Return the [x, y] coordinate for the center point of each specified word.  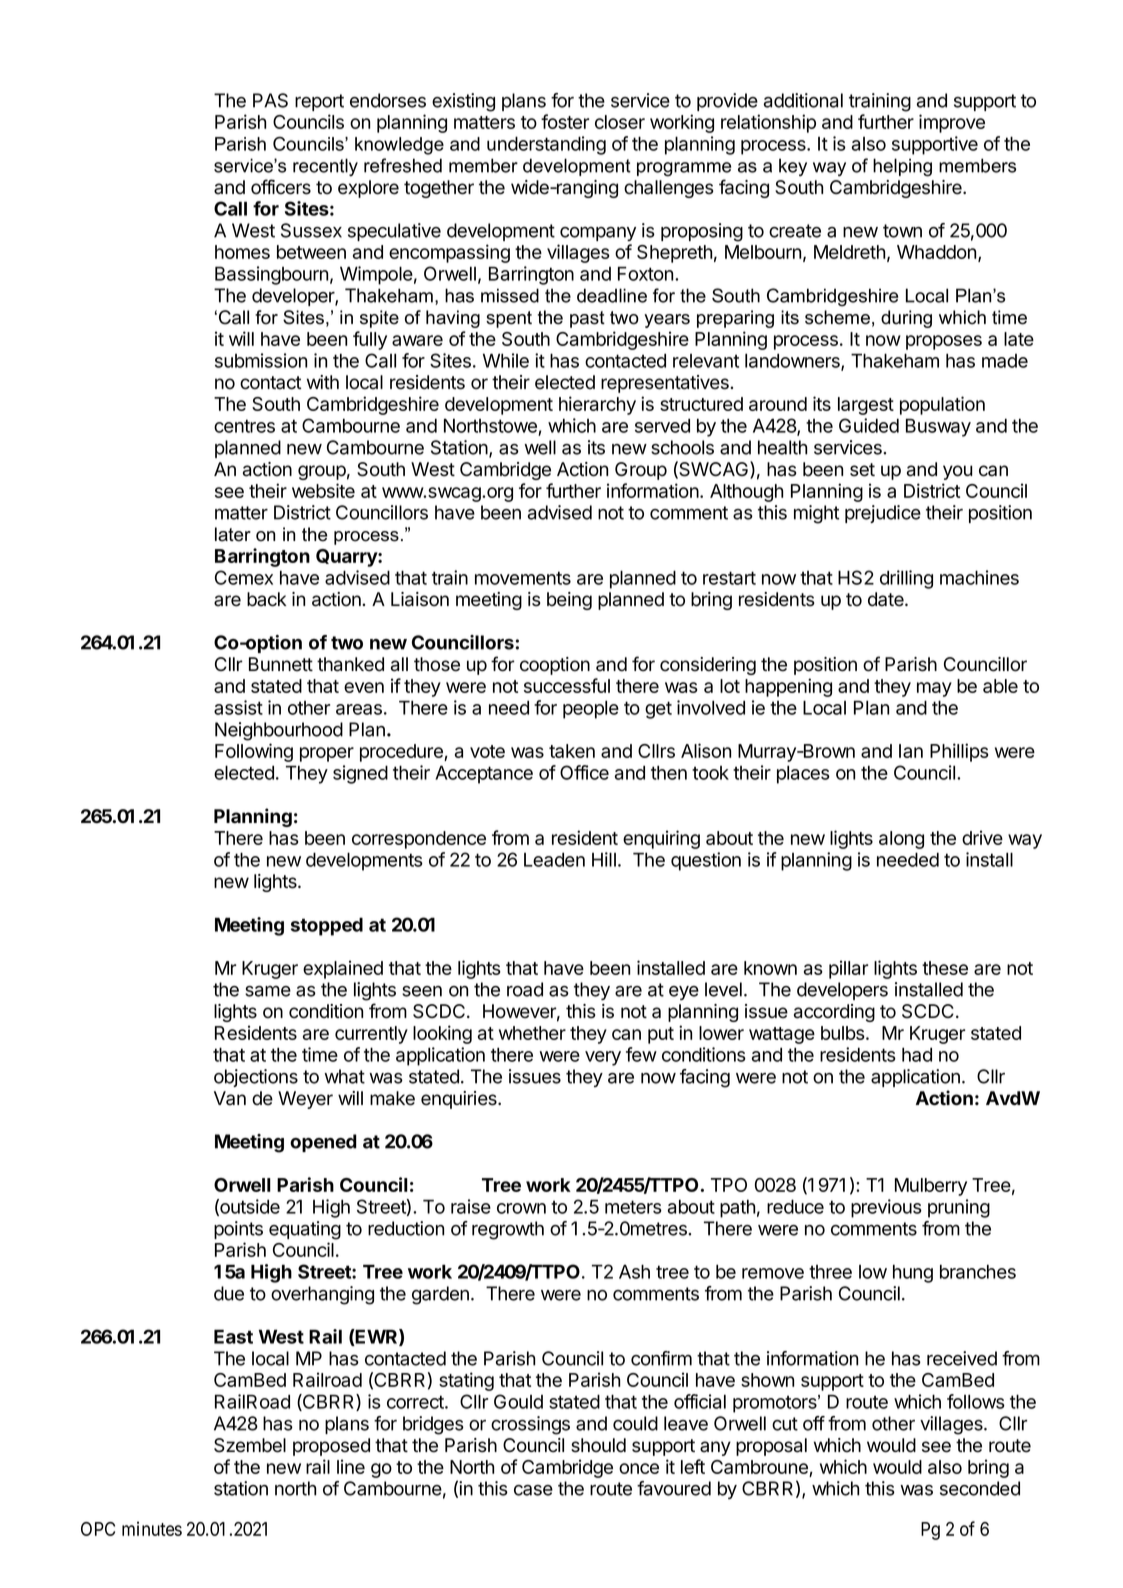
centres [244, 426]
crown [521, 1208]
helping [902, 167]
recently [325, 167]
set [862, 470]
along [901, 840]
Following [254, 752]
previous [886, 1208]
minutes [152, 1528]
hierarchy [597, 405]
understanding [546, 145]
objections [256, 1078]
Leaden [554, 859]
